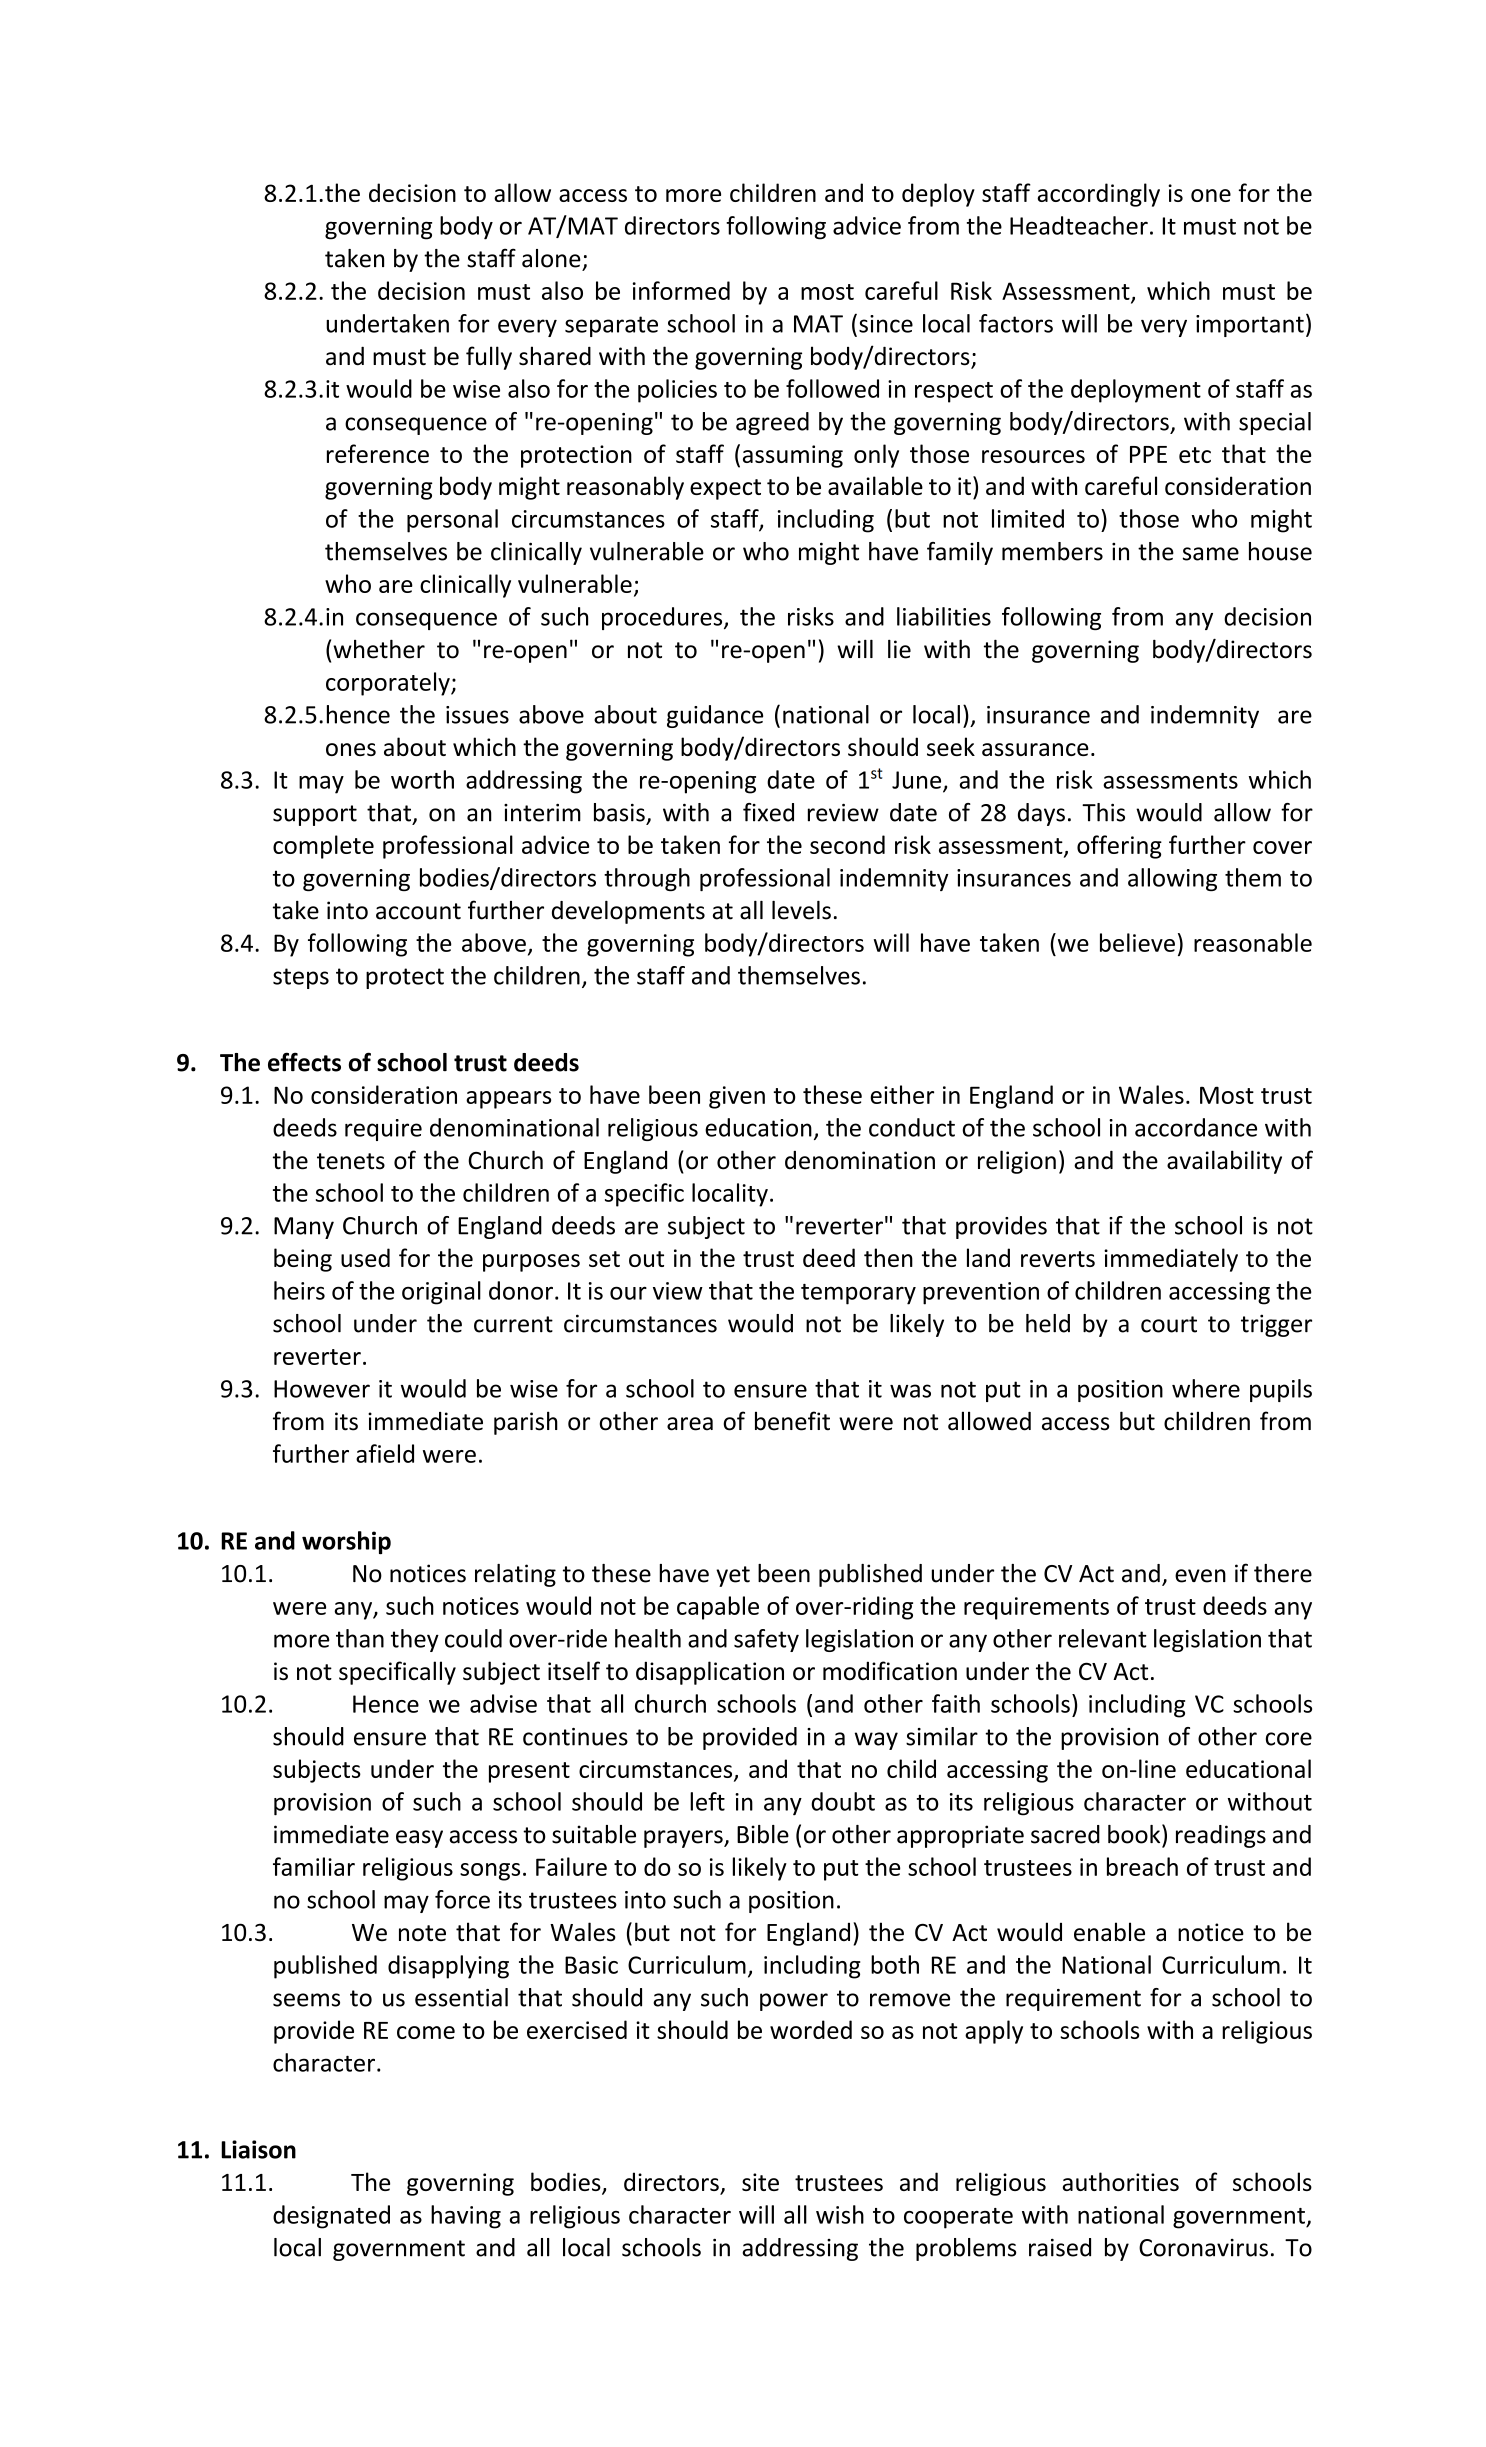 The image size is (1486, 2447). I want to click on used, so click(365, 1257).
